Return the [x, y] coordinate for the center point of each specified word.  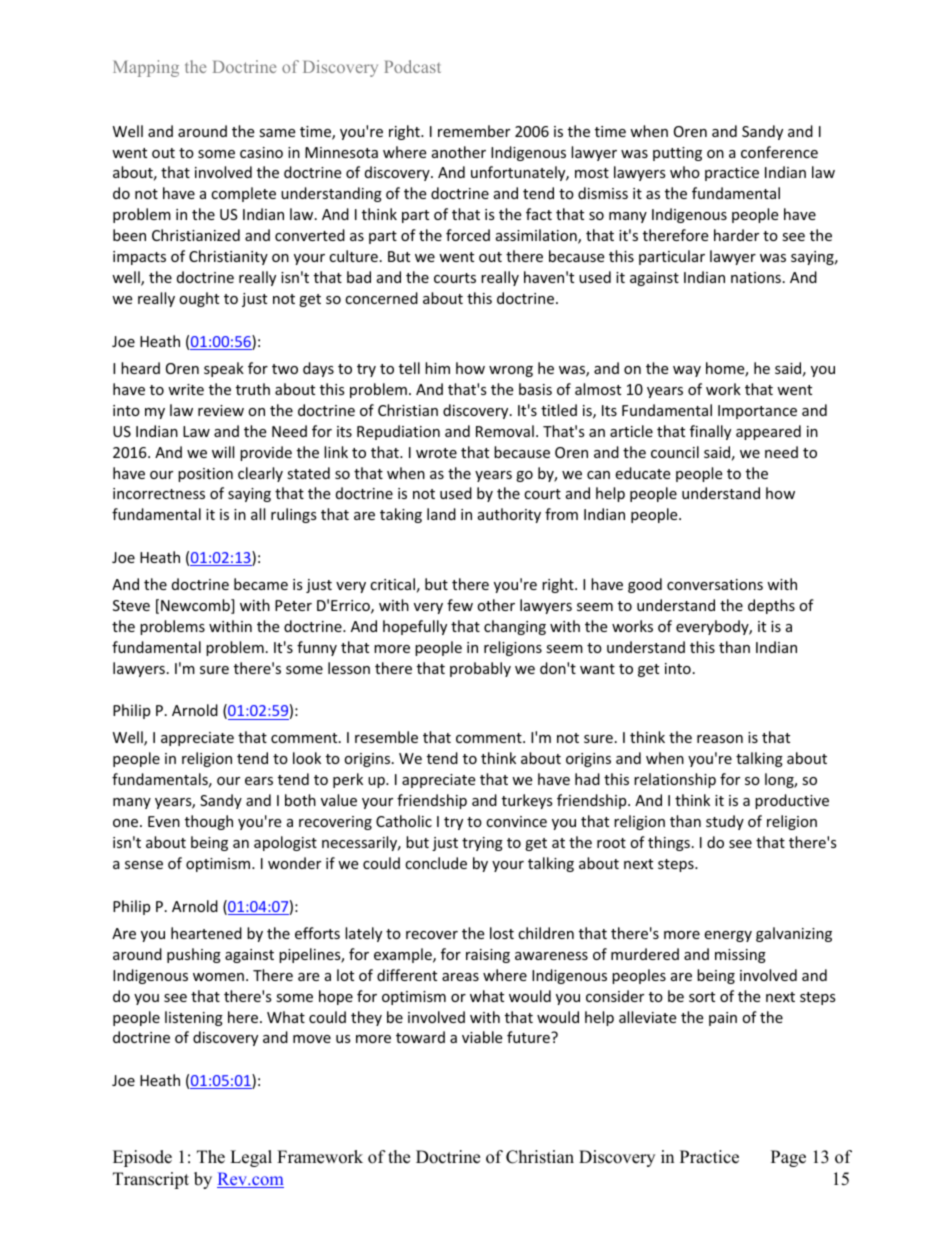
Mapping [146, 68]
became [261, 584]
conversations [715, 584]
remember [474, 131]
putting [677, 154]
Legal [251, 1158]
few [460, 605]
